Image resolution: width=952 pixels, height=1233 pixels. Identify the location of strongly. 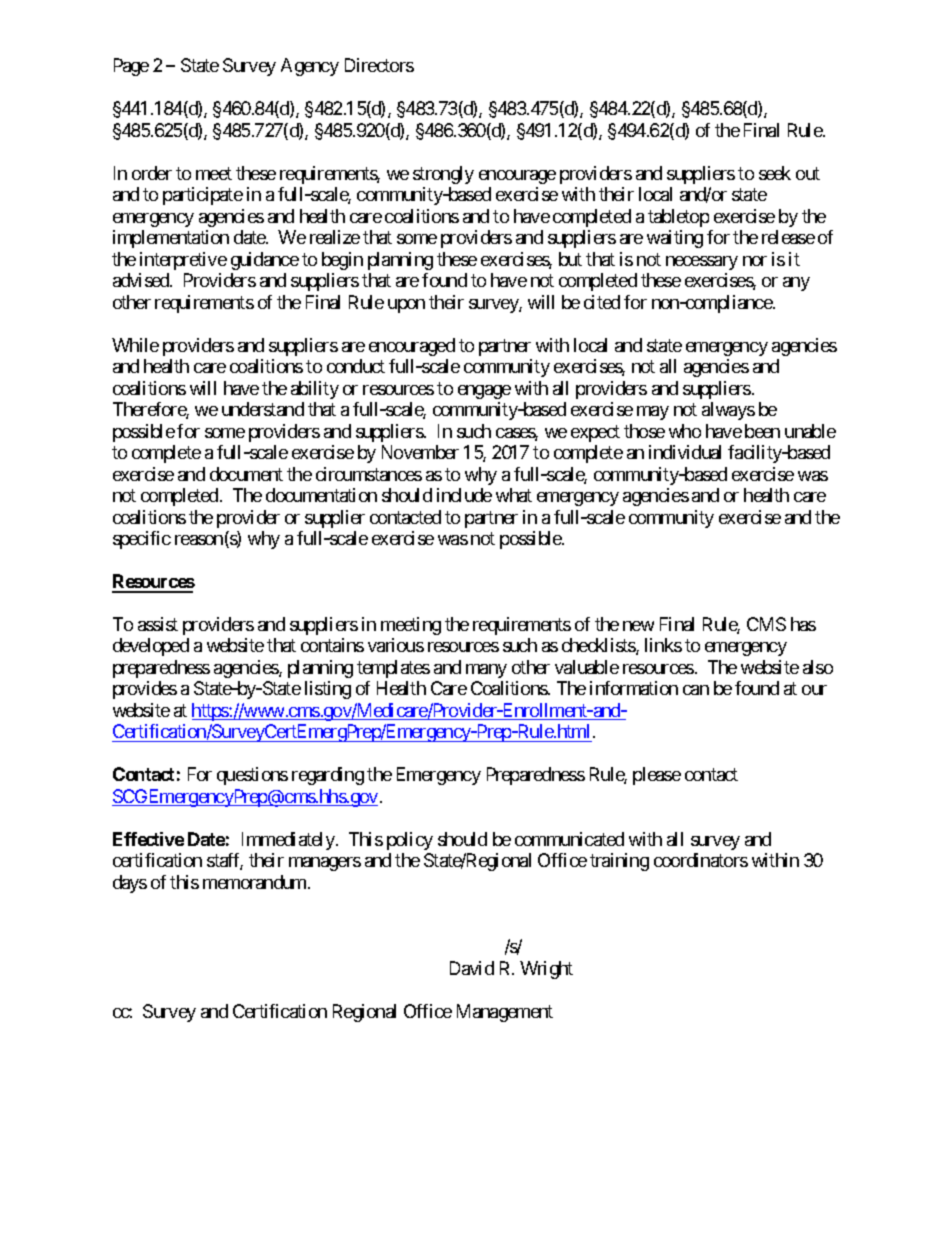
(443, 175).
